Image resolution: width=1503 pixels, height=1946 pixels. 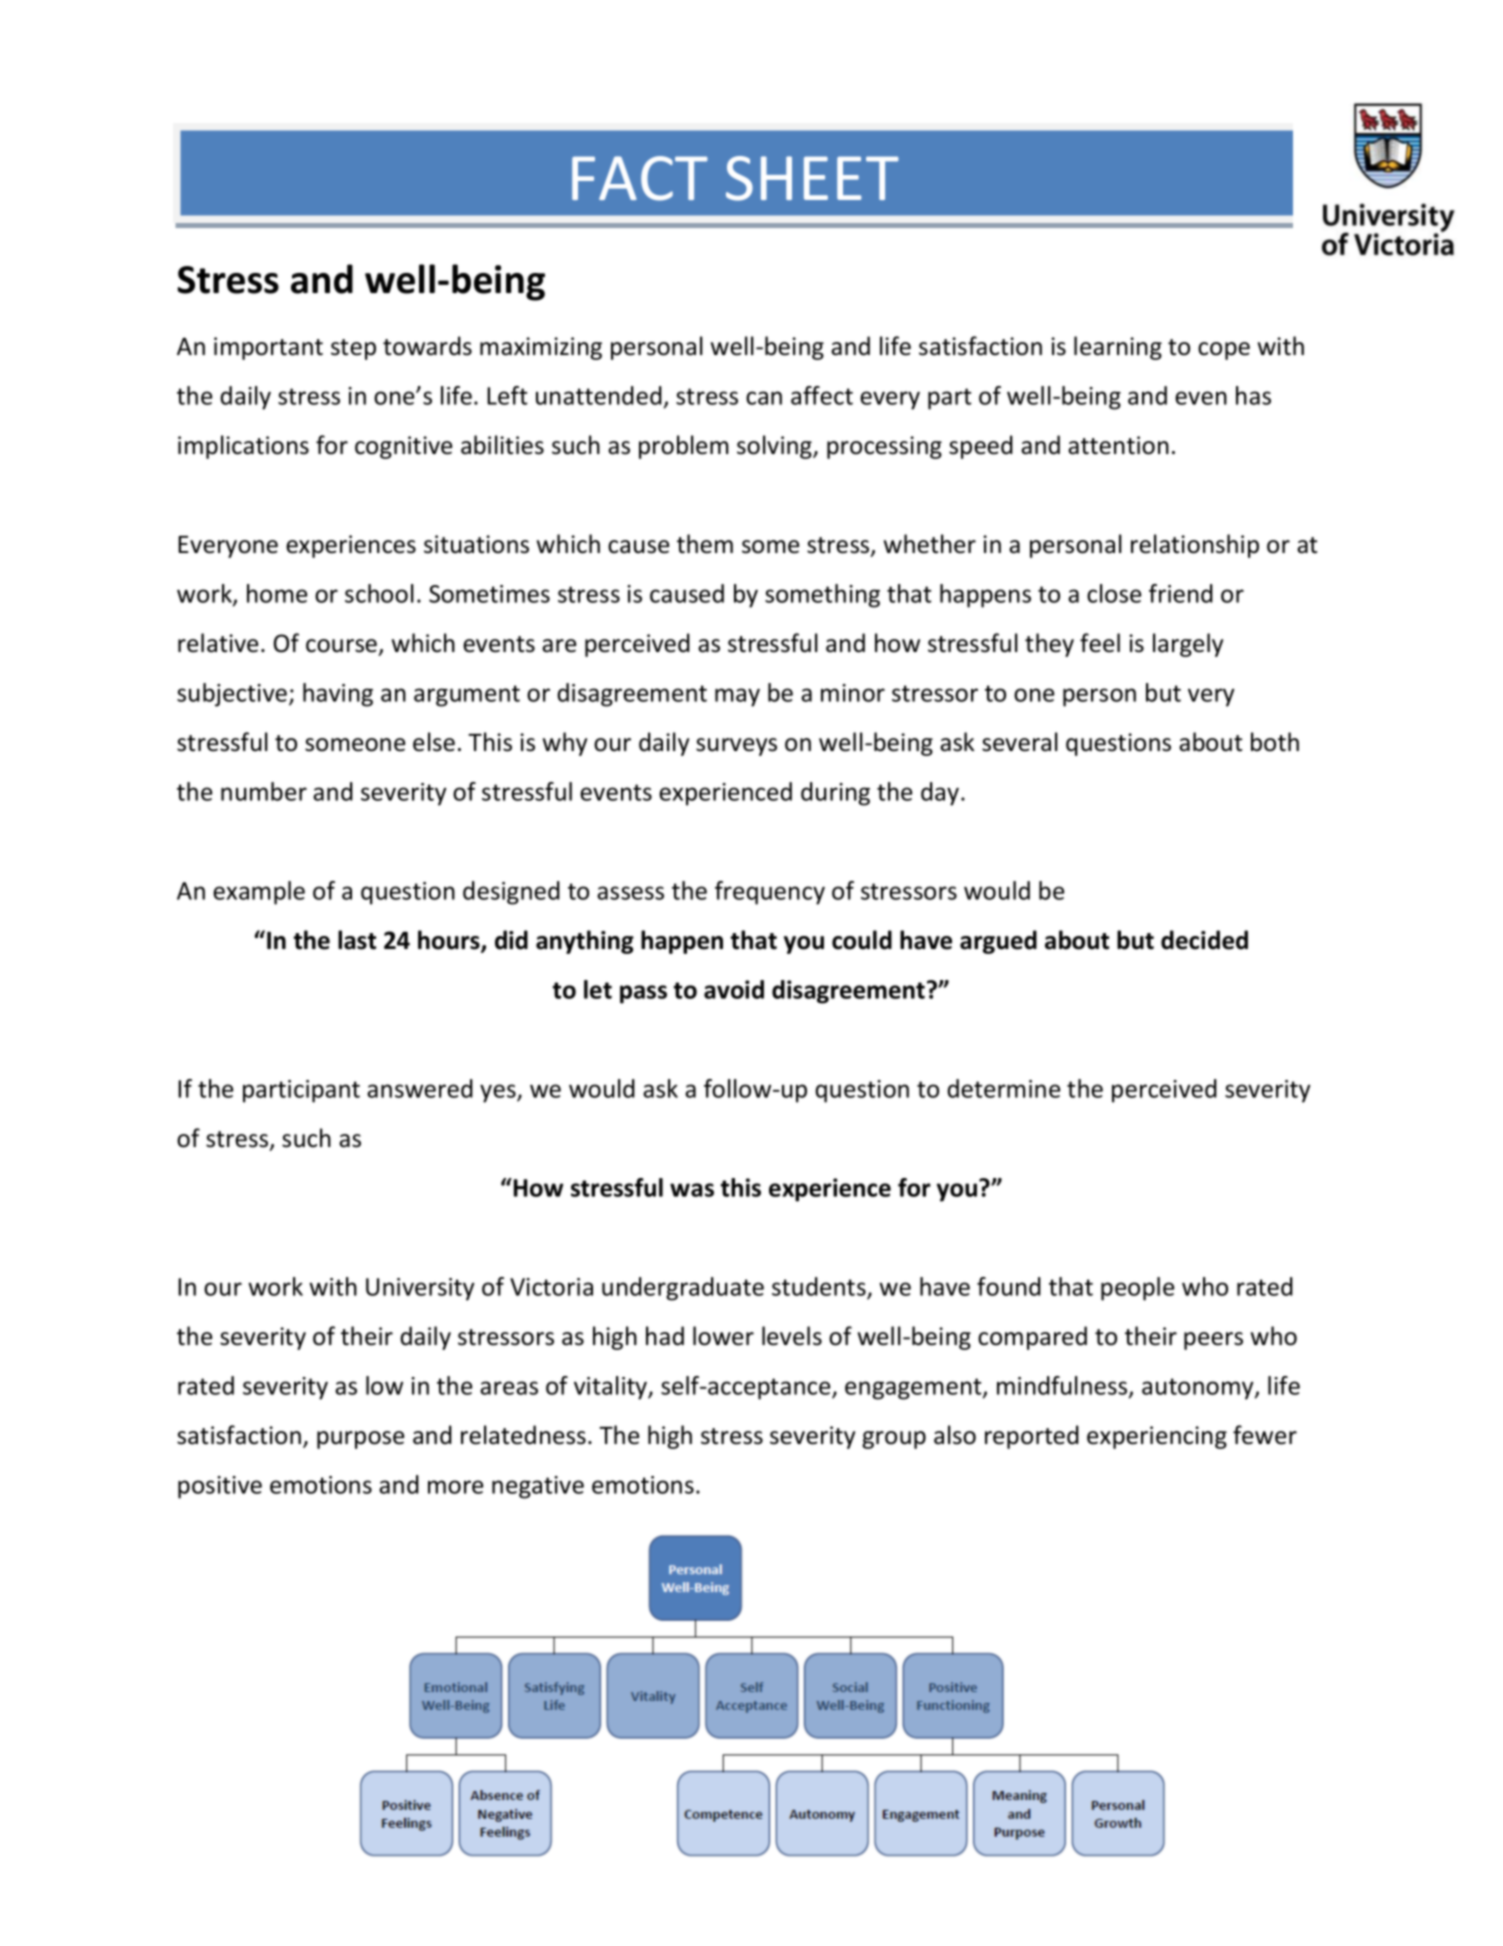 I want to click on relationship, so click(x=1195, y=546).
